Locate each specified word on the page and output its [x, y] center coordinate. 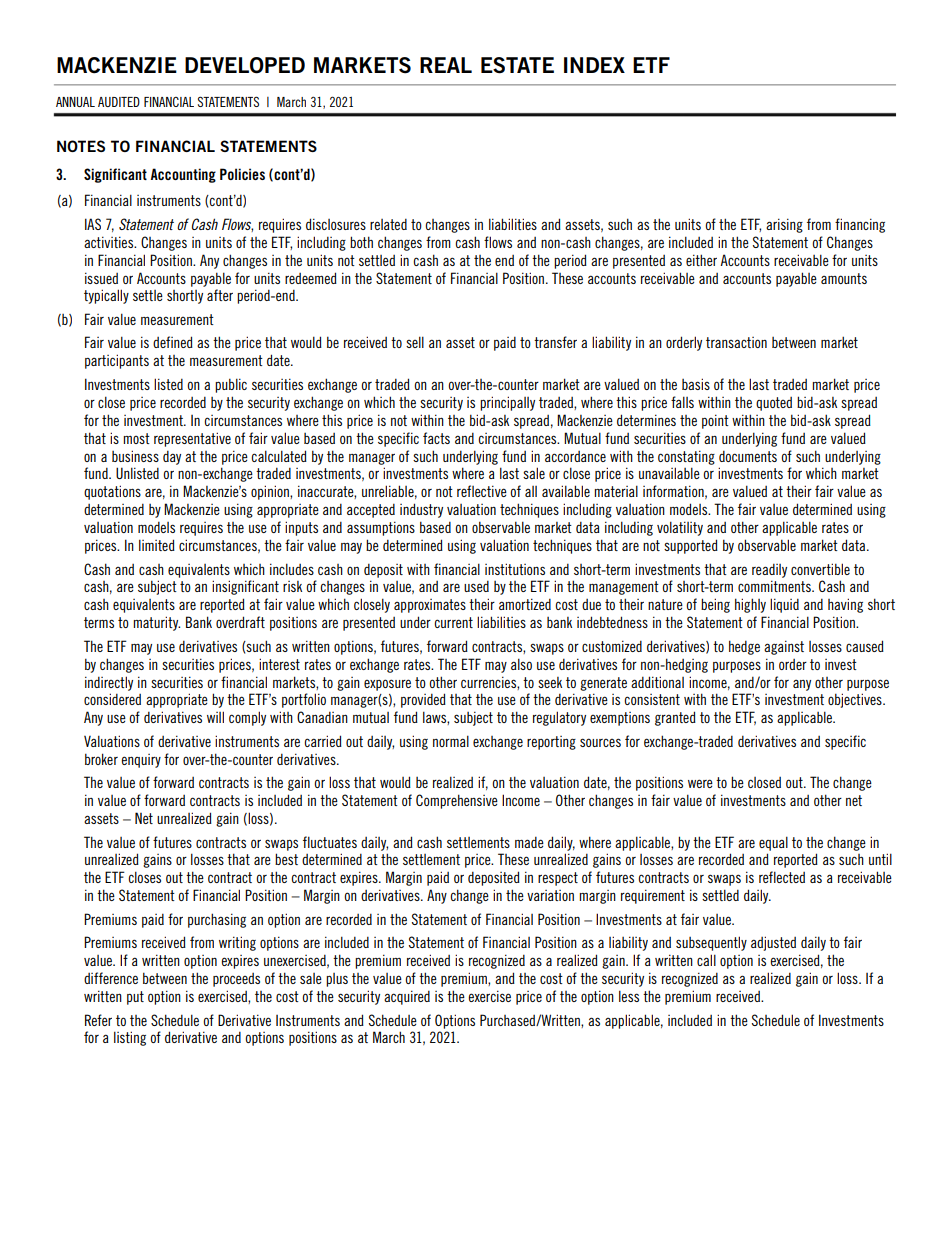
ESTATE [517, 65]
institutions [515, 569]
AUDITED [119, 102]
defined [173, 342]
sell [415, 342]
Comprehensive [457, 801]
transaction [736, 342]
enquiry [141, 761]
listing [130, 1038]
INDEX [594, 65]
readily [769, 571]
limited [157, 545]
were [700, 783]
